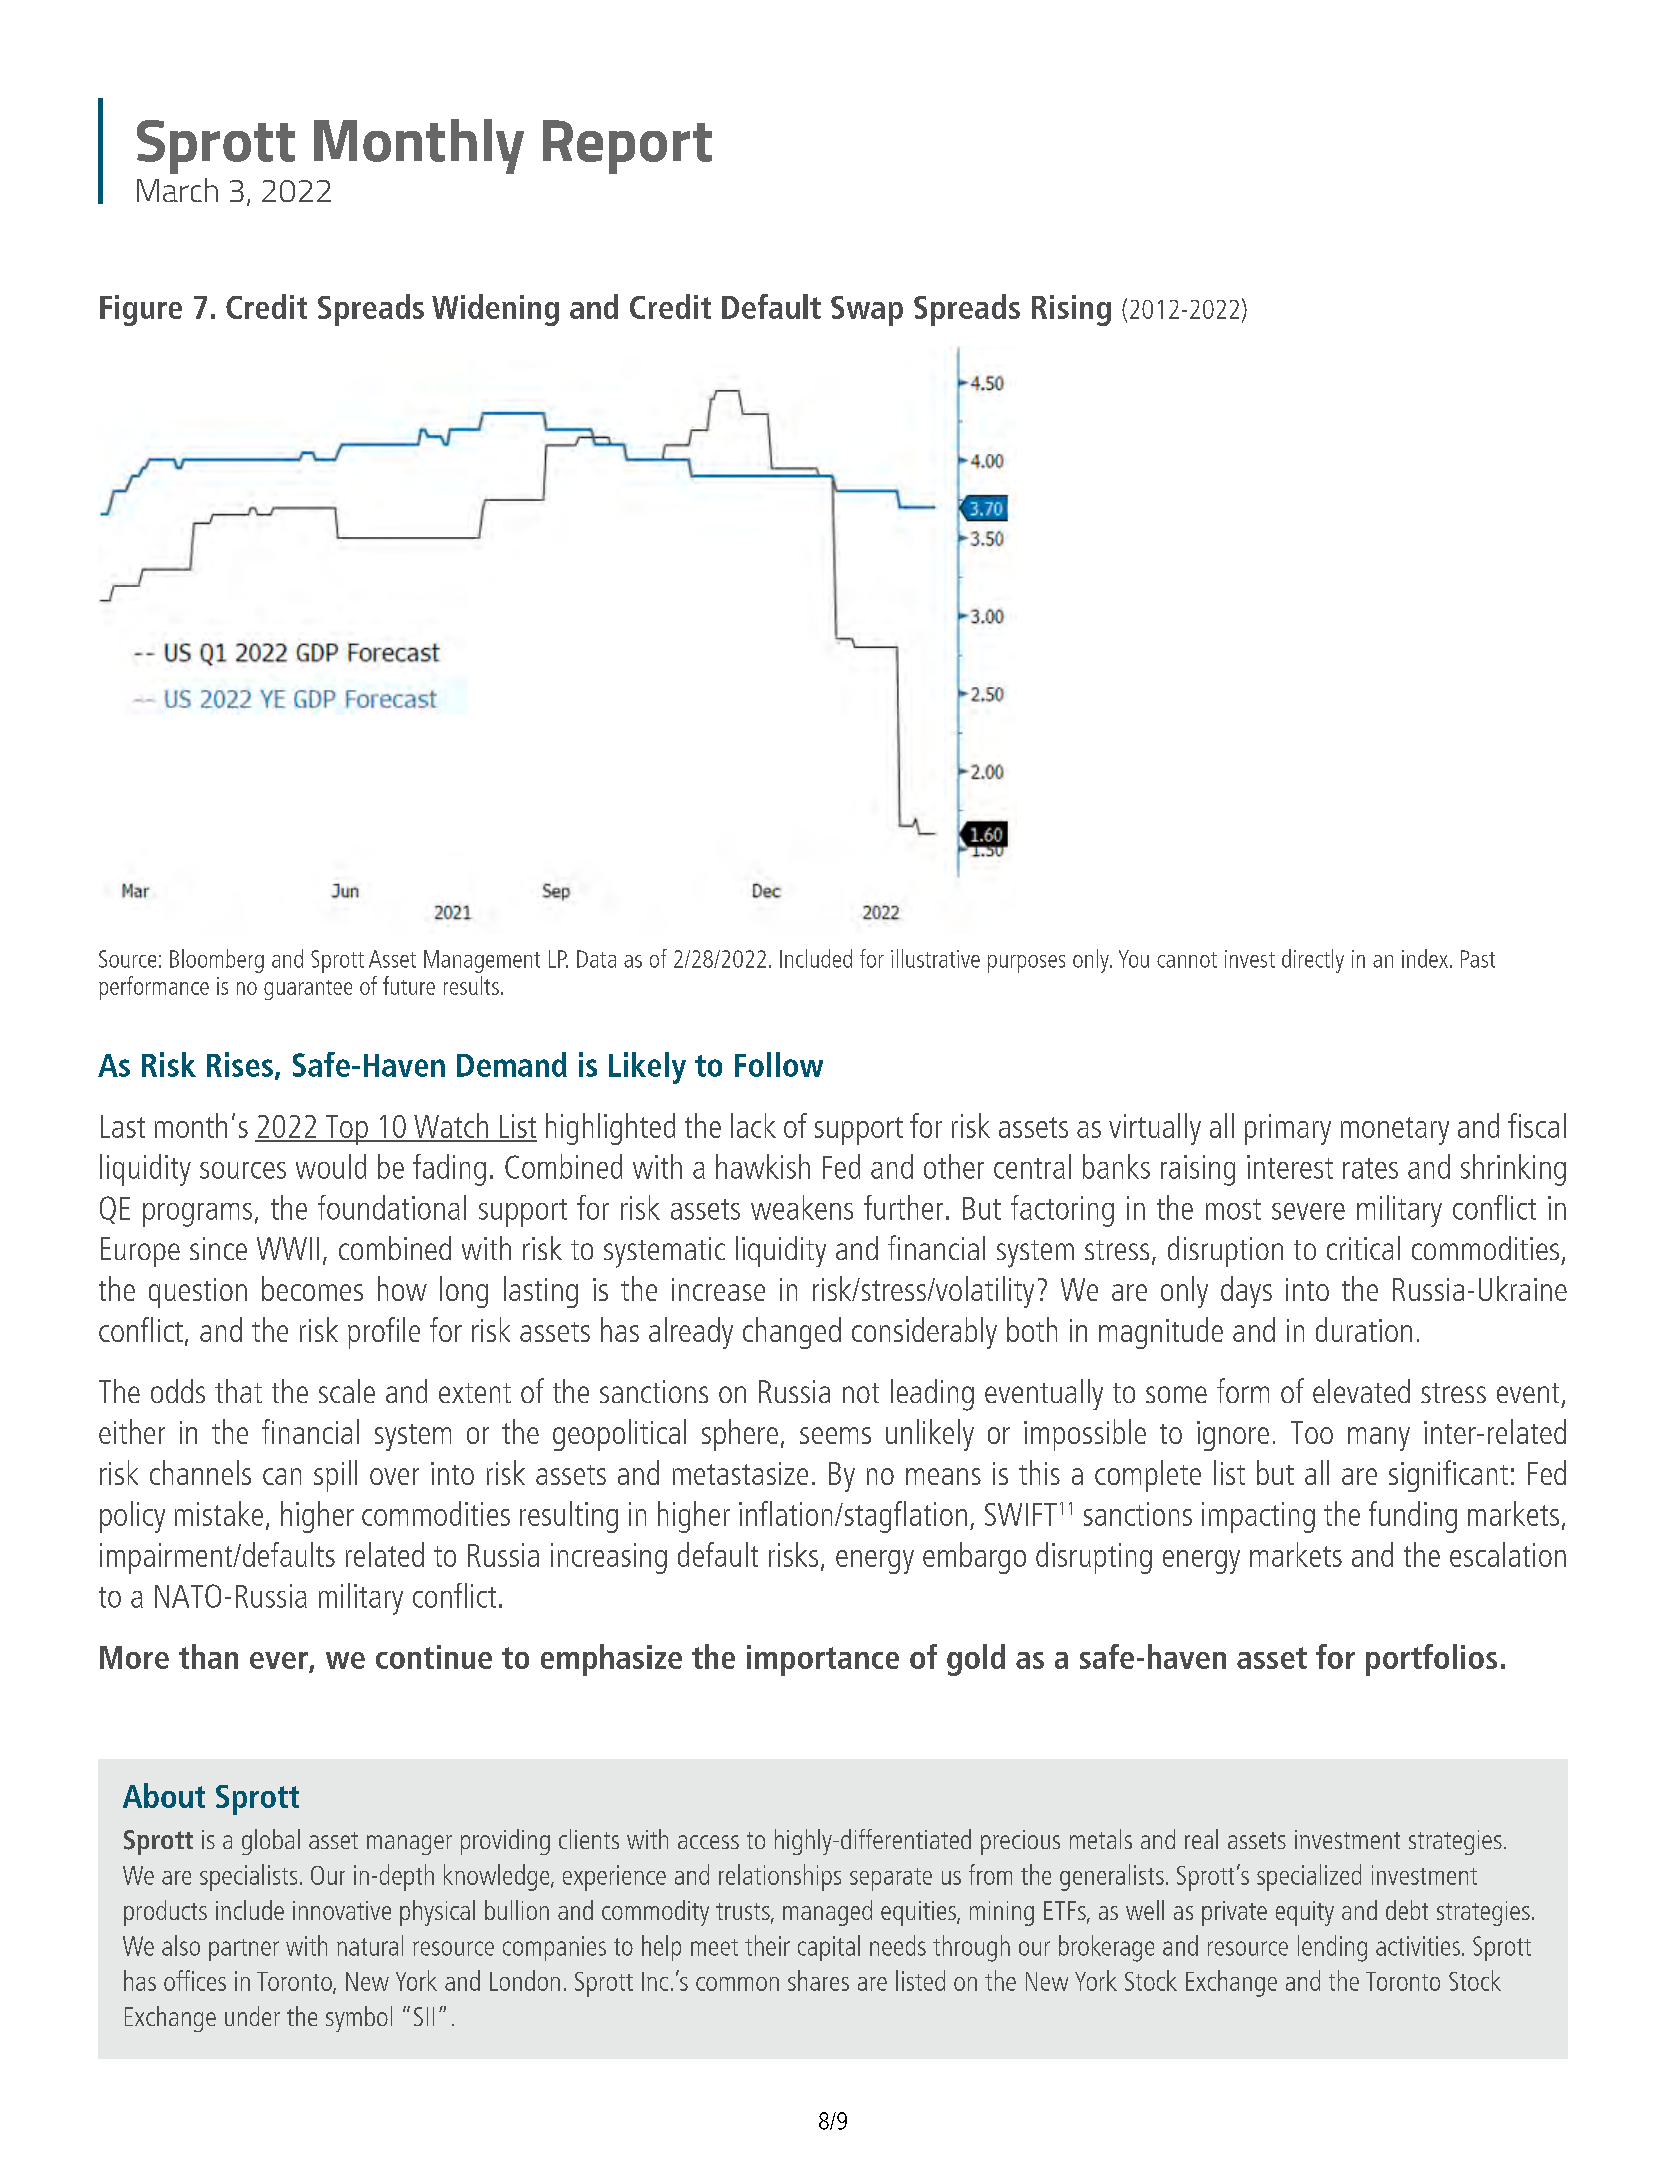  What do you see at coordinates (240, 1064) in the document?
I see `Rises` at bounding box center [240, 1064].
